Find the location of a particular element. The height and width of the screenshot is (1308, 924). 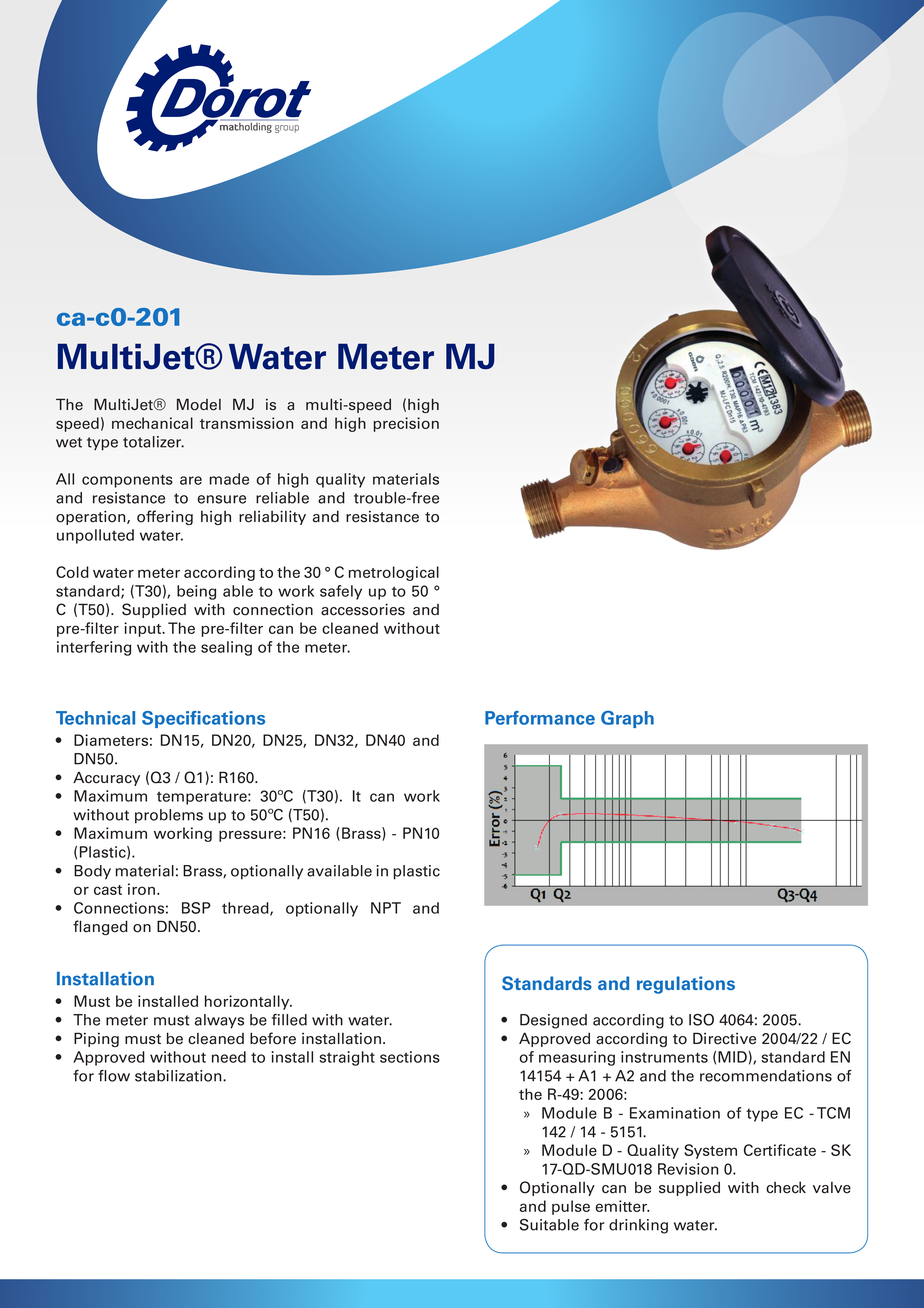

mechanical is located at coordinates (152, 423).
